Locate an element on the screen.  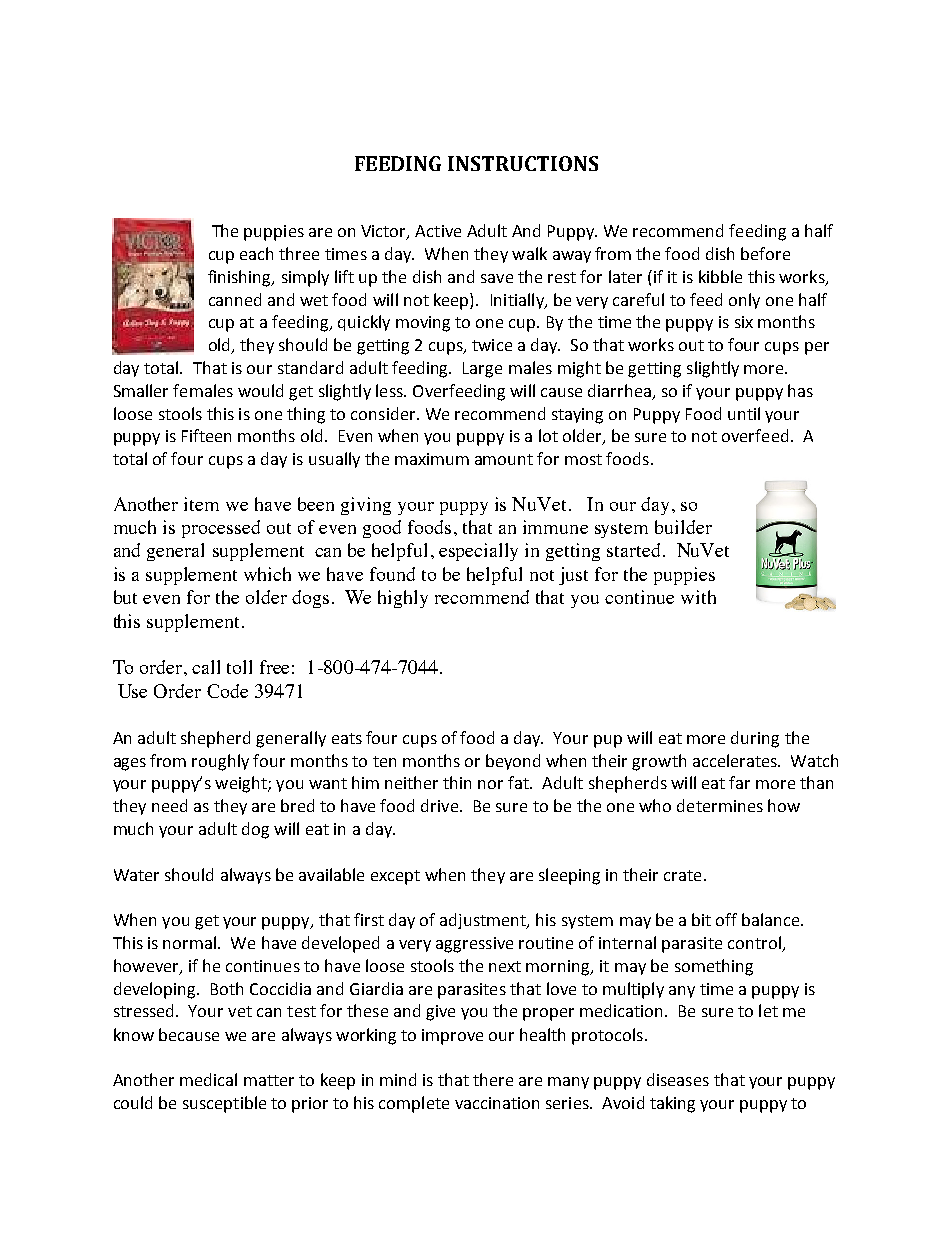
far is located at coordinates (739, 782).
